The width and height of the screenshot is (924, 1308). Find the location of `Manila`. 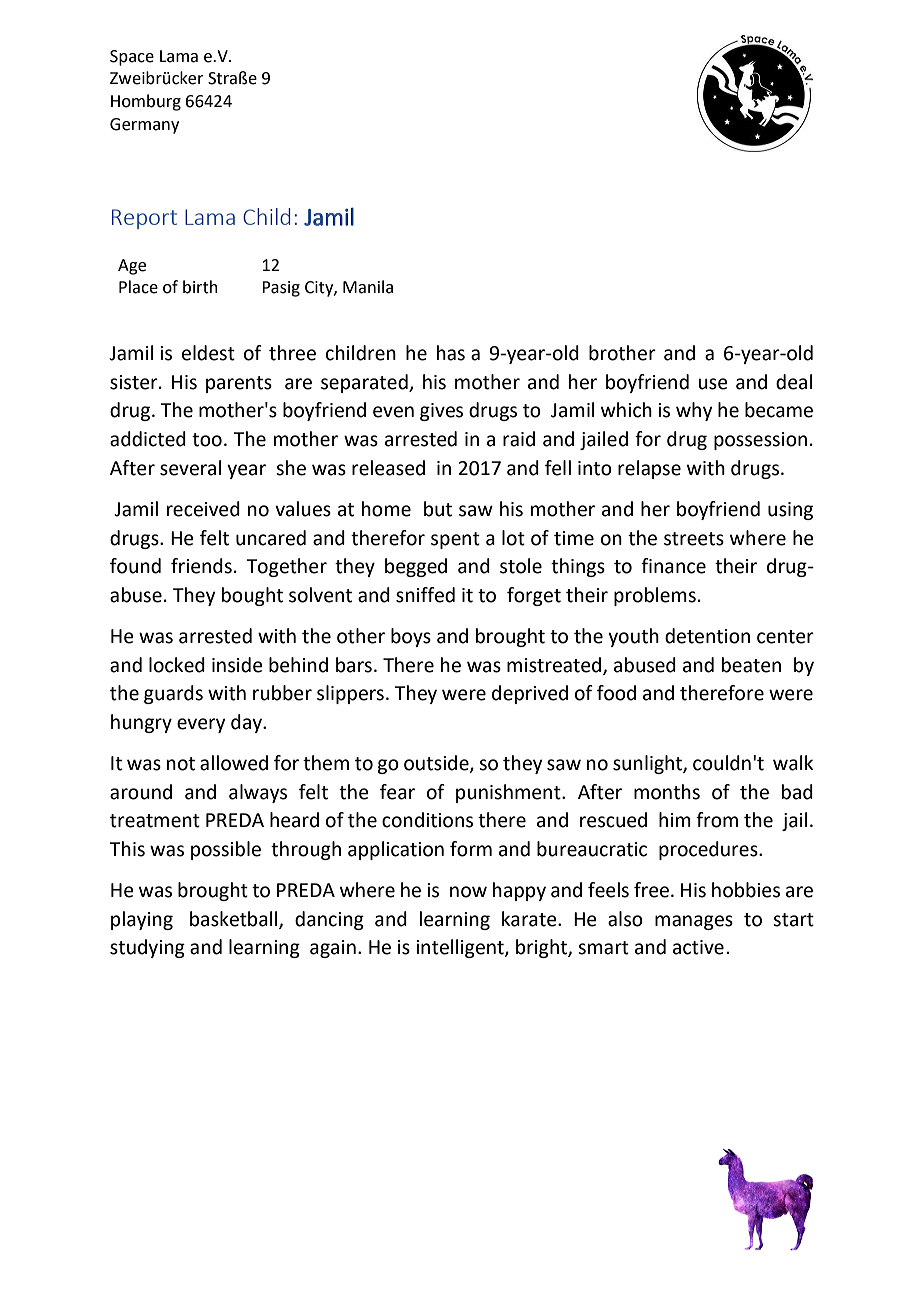

Manila is located at coordinates (368, 287).
